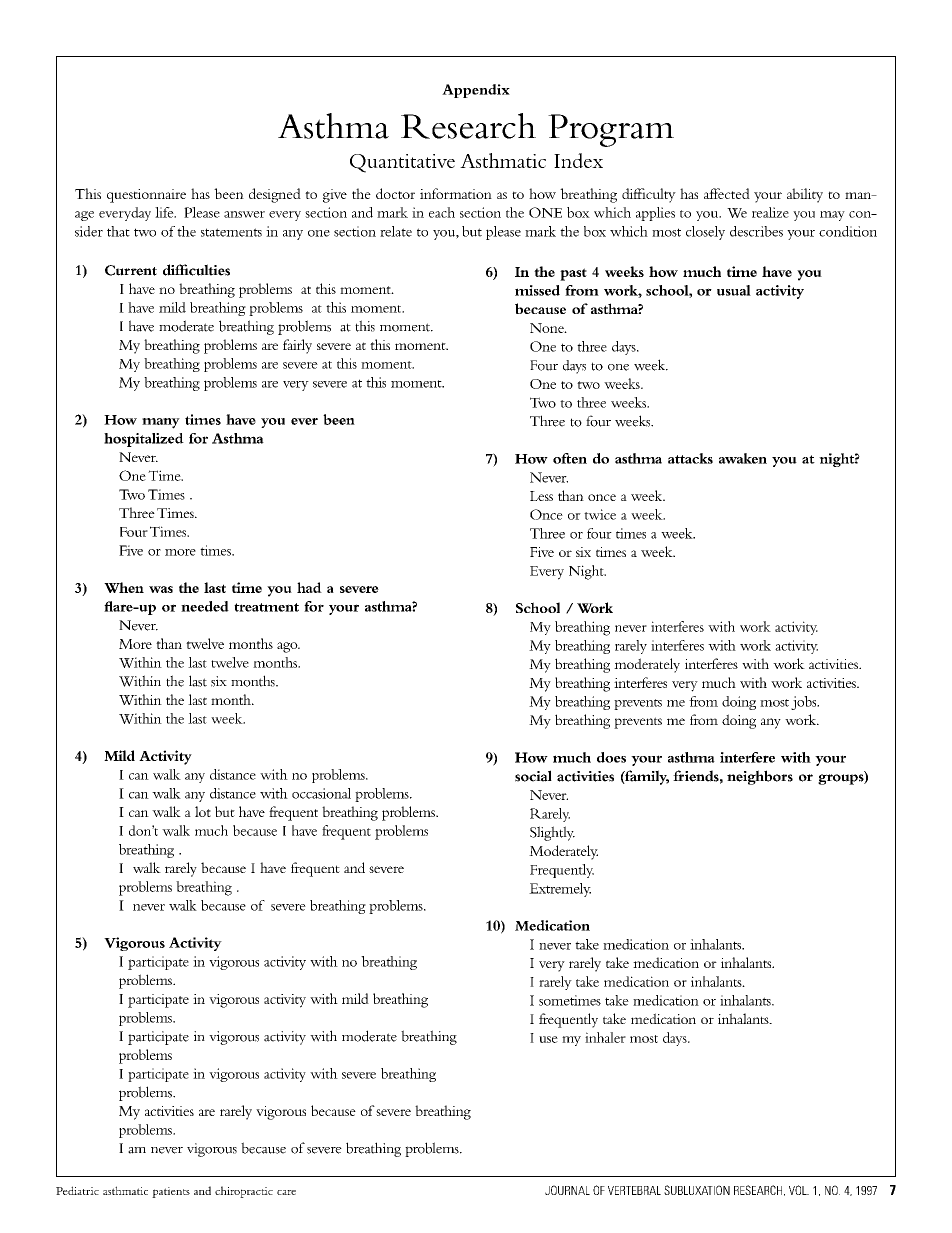  What do you see at coordinates (161, 423) in the image?
I see `many` at bounding box center [161, 423].
